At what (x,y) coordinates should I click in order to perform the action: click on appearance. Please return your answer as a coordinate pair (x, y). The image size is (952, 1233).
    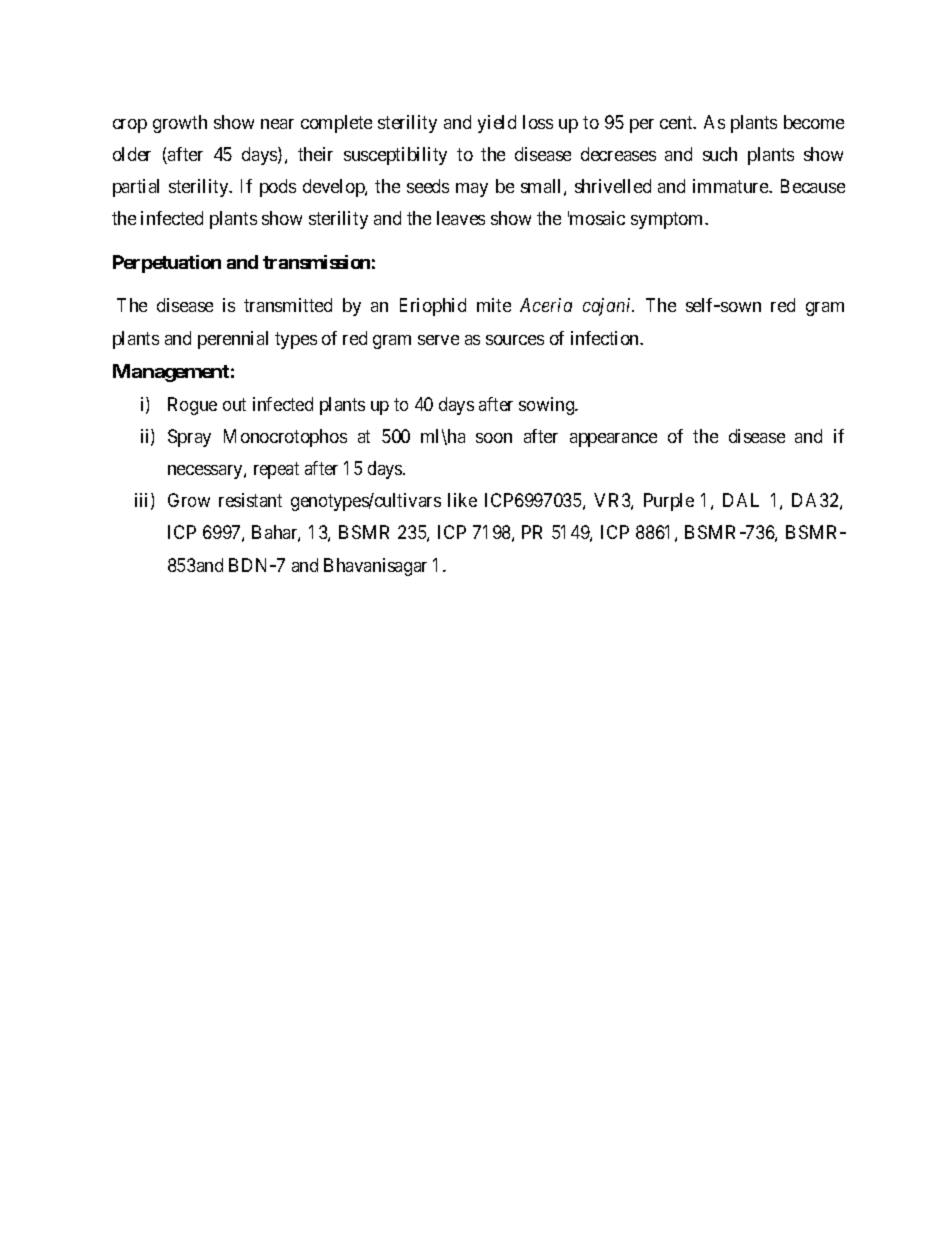
    Looking at the image, I should click on (613, 440).
